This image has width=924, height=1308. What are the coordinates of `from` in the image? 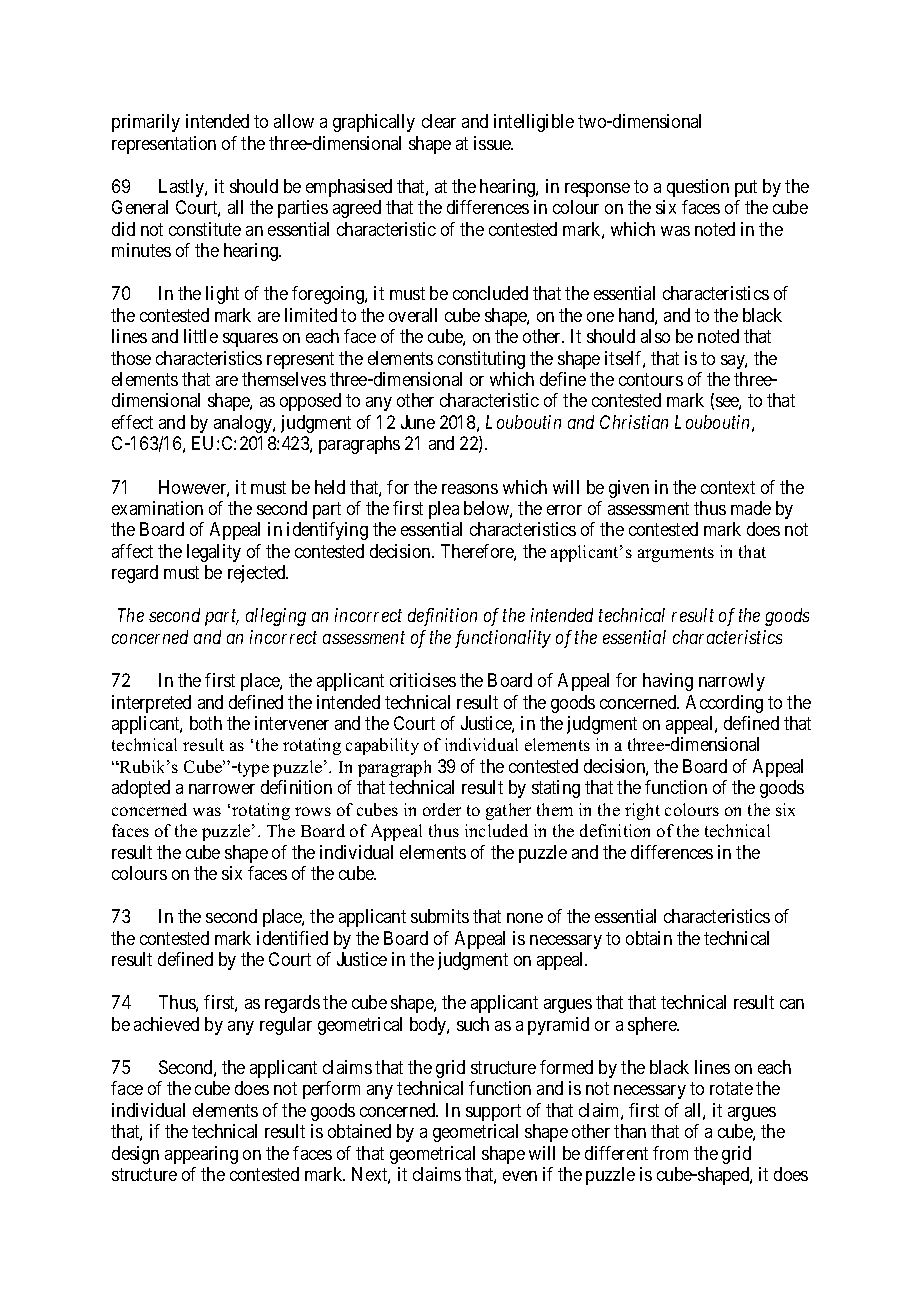 It's located at (670, 1153).
